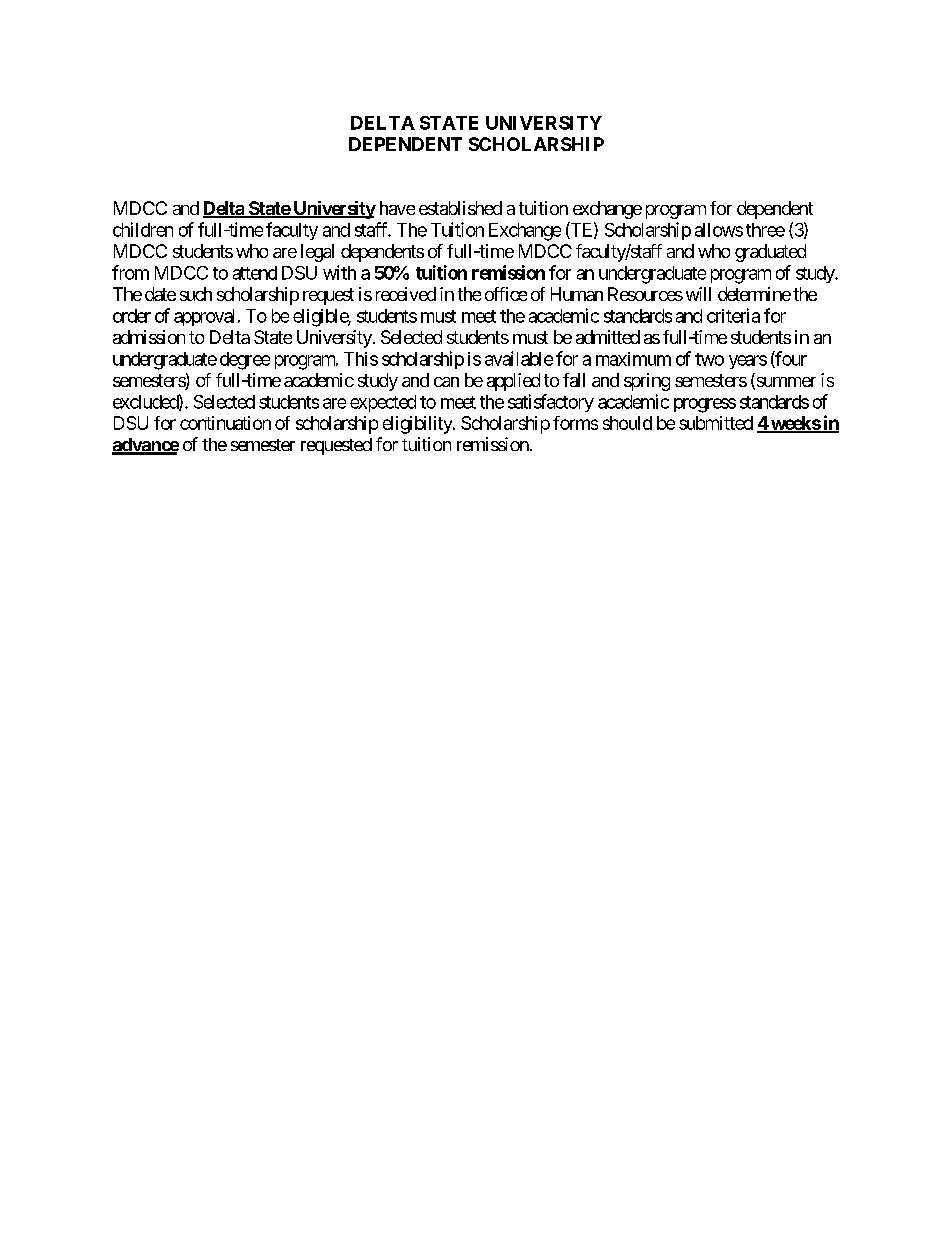 The width and height of the document is (952, 1233). What do you see at coordinates (709, 359) in the document?
I see `two` at bounding box center [709, 359].
